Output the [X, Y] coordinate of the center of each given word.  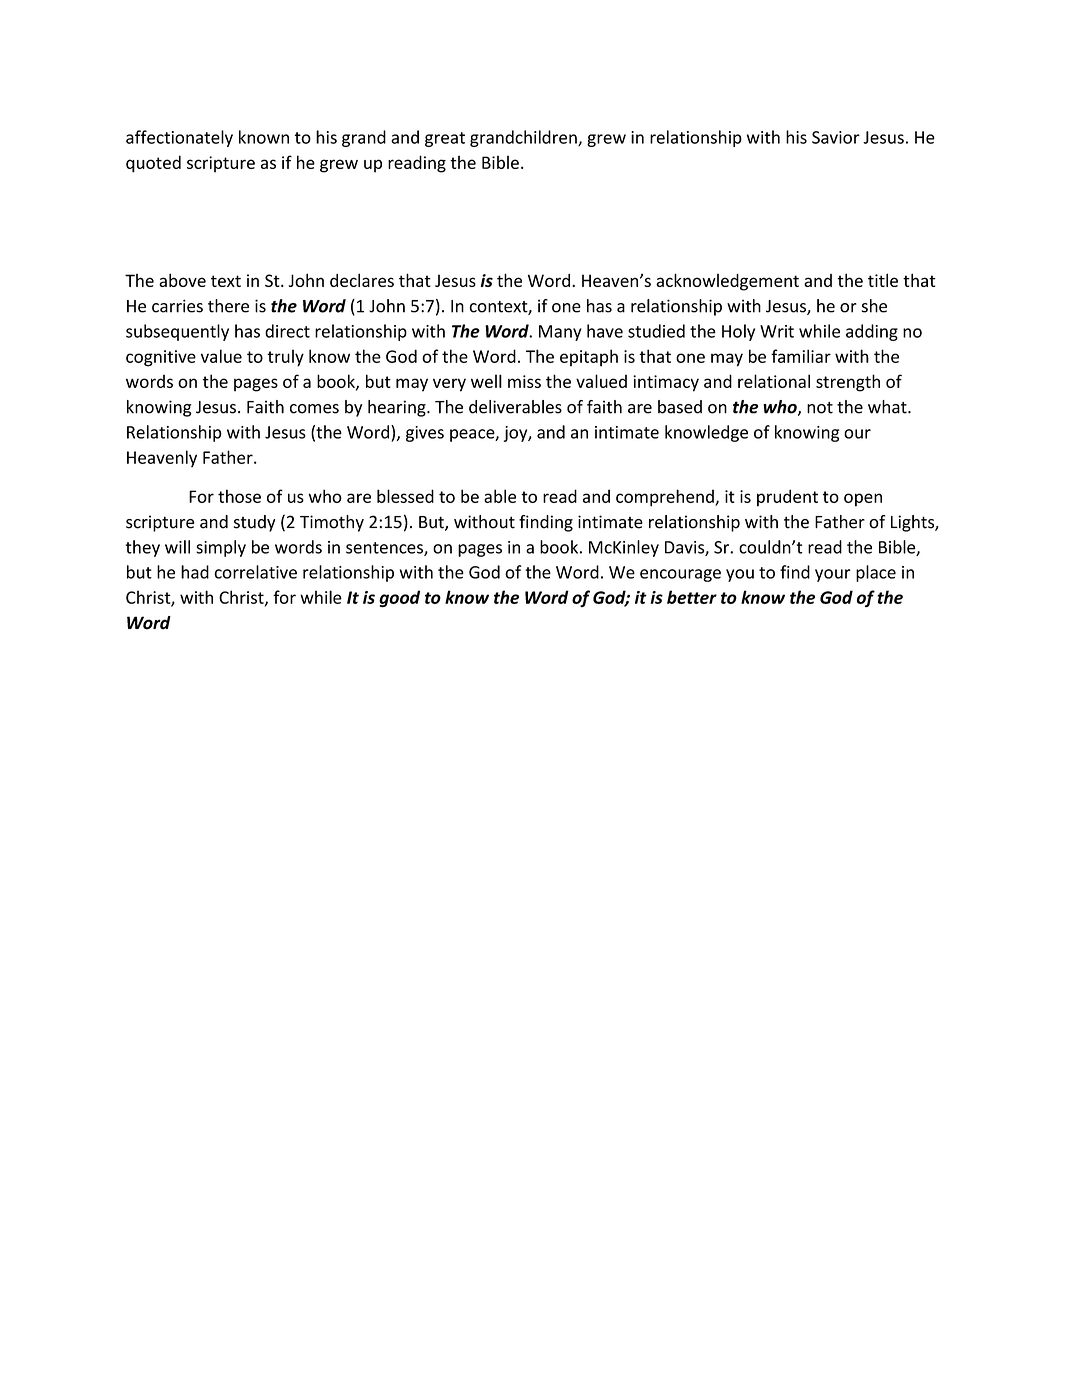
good [399, 599]
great [445, 139]
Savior [836, 137]
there [228, 306]
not [820, 408]
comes [314, 409]
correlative [255, 572]
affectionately [179, 138]
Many [560, 333]
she [874, 306]
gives [425, 434]
